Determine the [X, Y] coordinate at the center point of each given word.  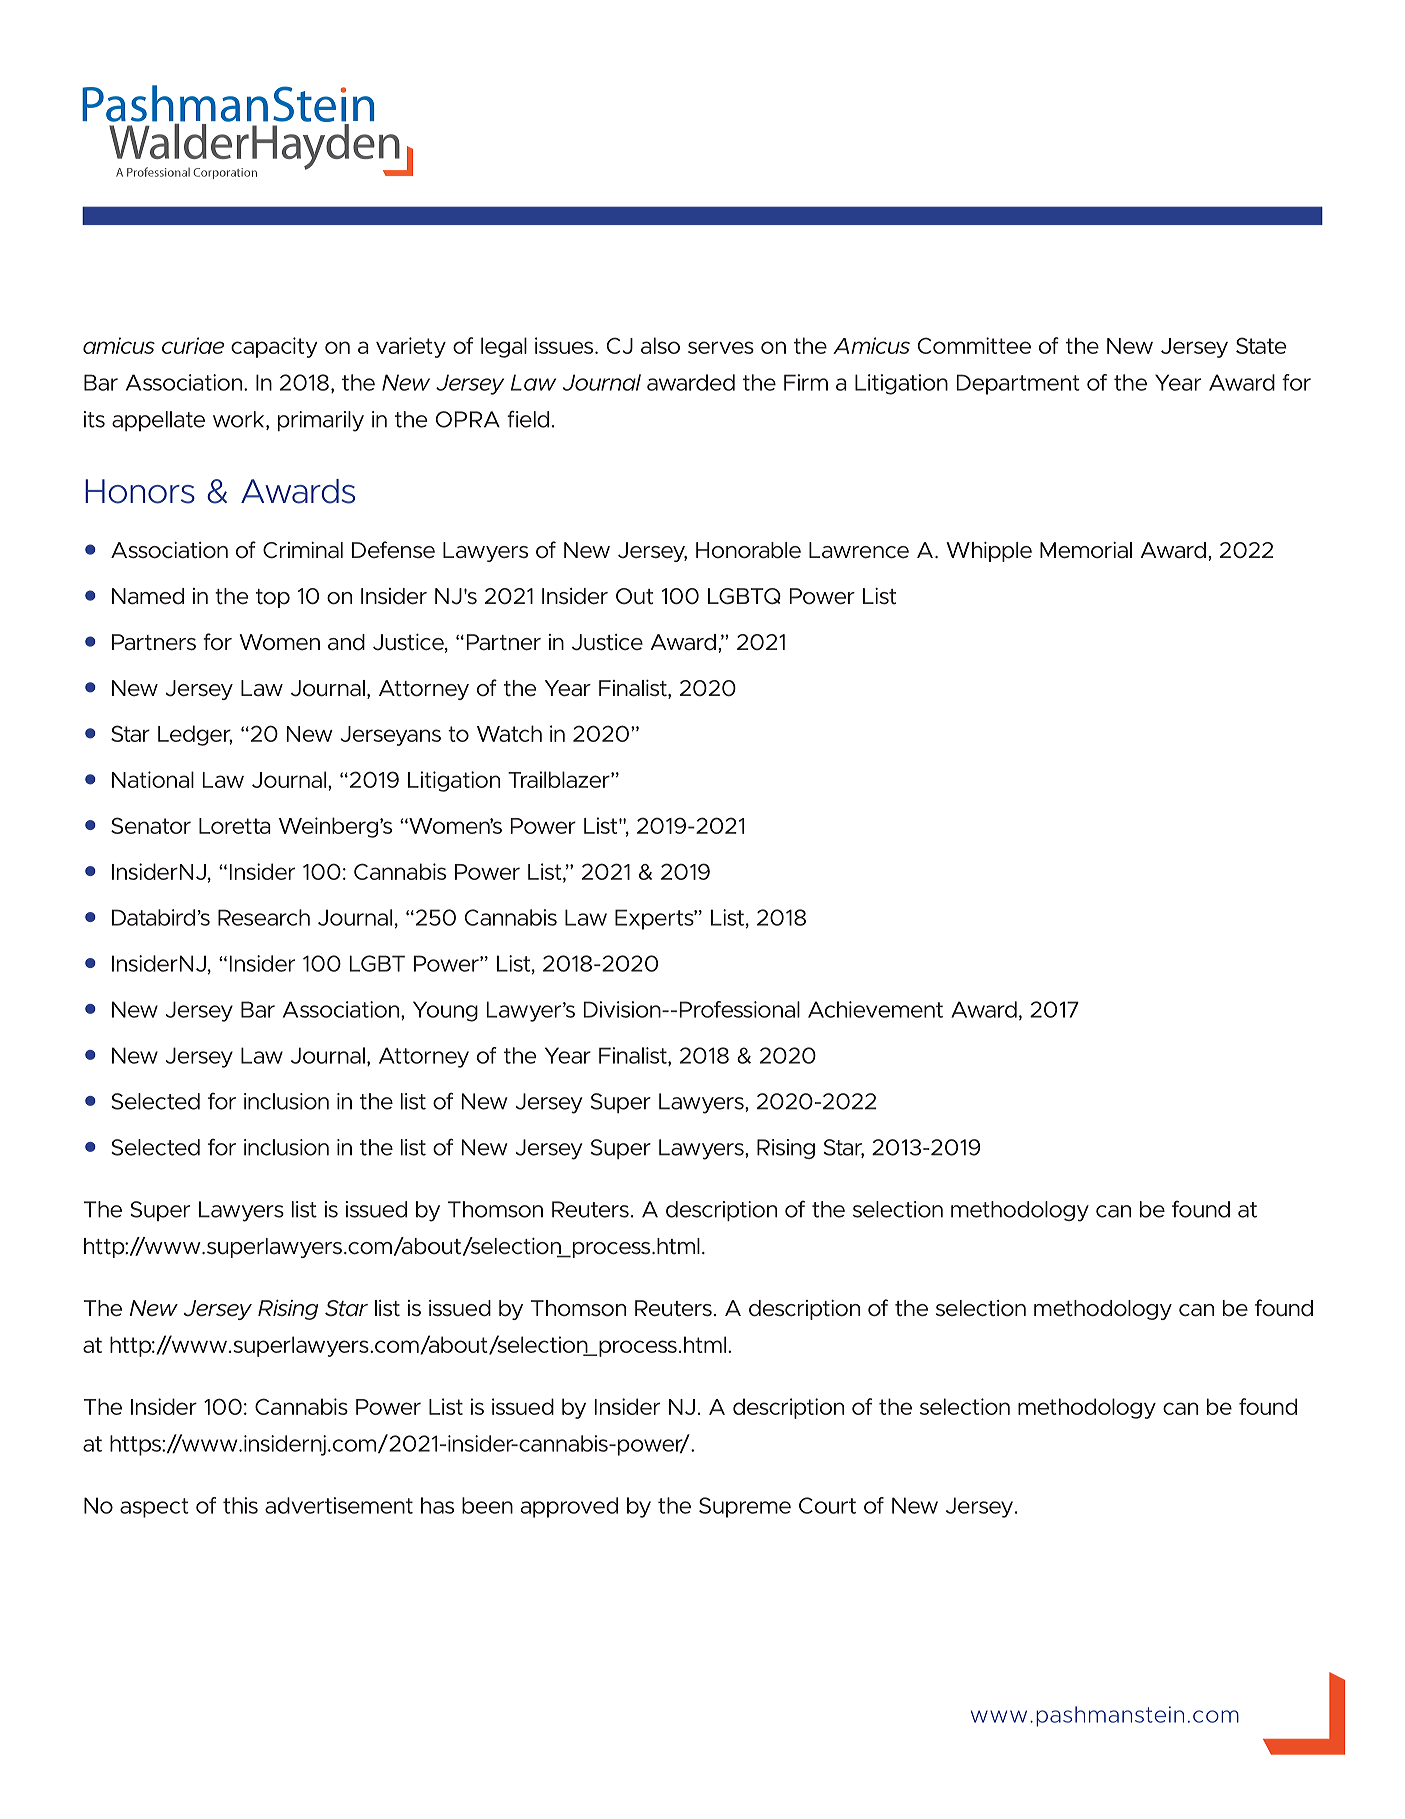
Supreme [745, 1507]
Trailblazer [560, 779]
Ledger [195, 735]
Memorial [1086, 550]
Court [827, 1505]
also [660, 345]
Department [1018, 384]
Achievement [875, 1009]
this [240, 1505]
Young [445, 1011]
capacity [274, 347]
